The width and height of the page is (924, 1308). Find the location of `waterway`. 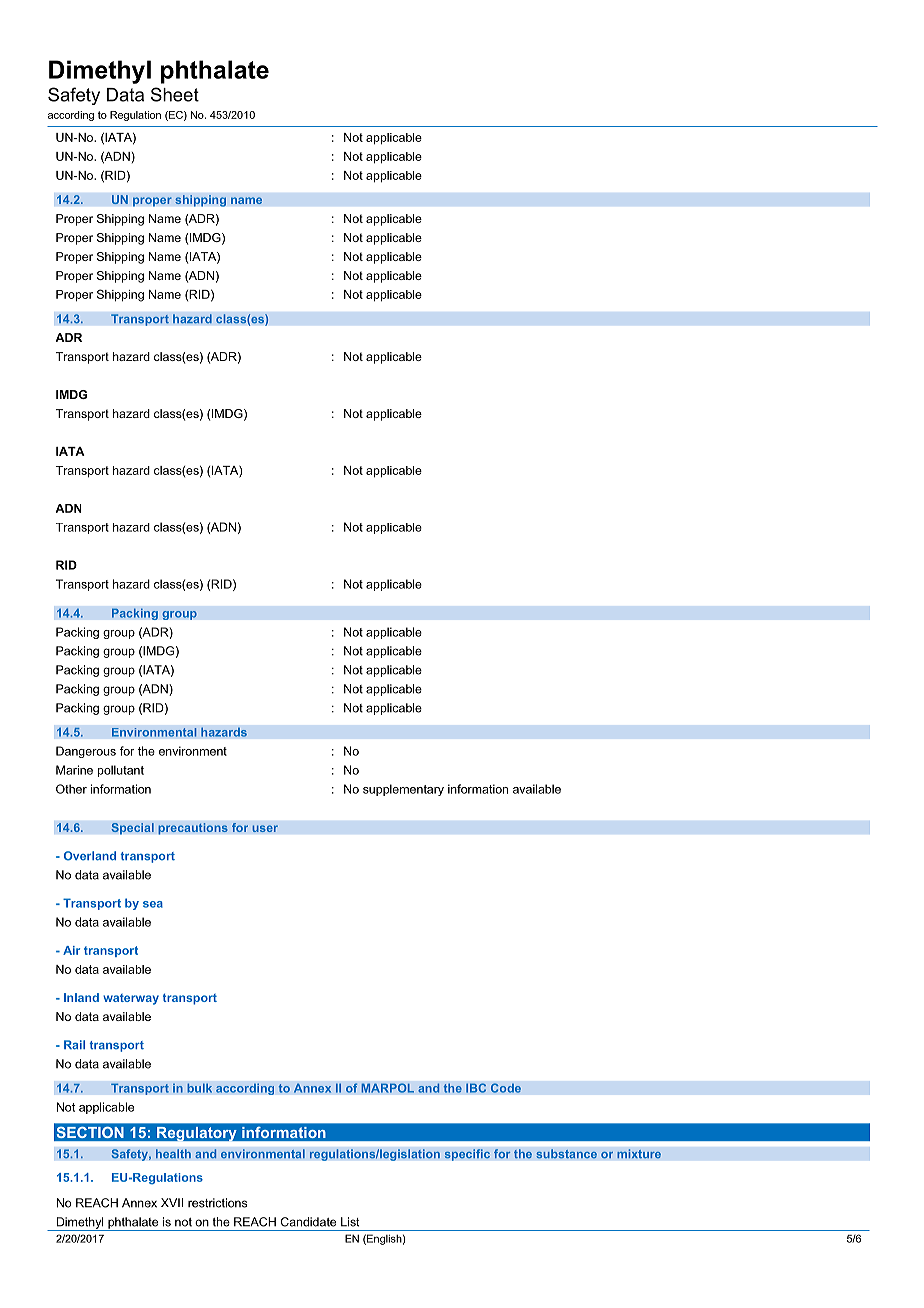

waterway is located at coordinates (131, 999).
